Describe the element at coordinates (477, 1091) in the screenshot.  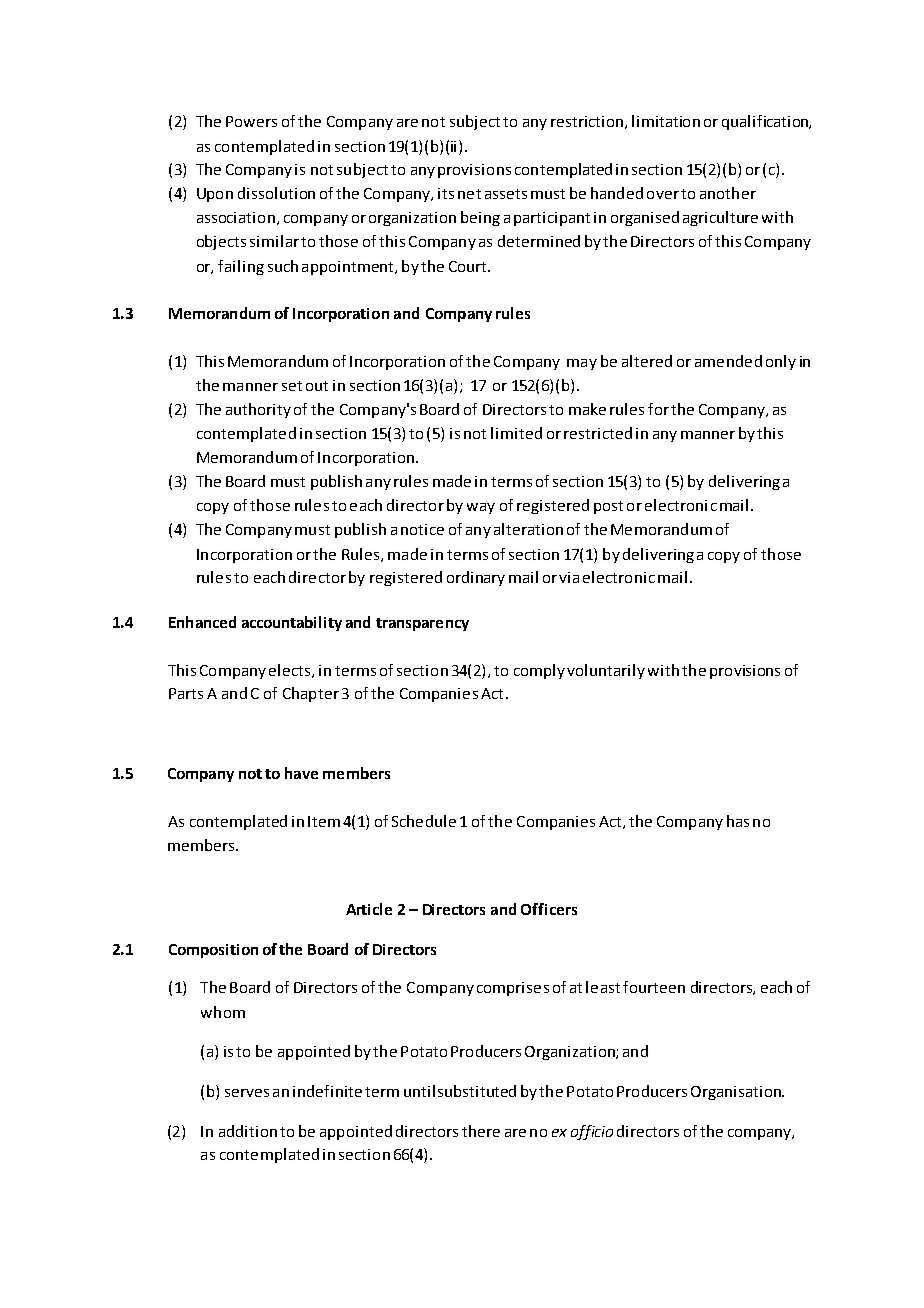
I see `substituted` at that location.
